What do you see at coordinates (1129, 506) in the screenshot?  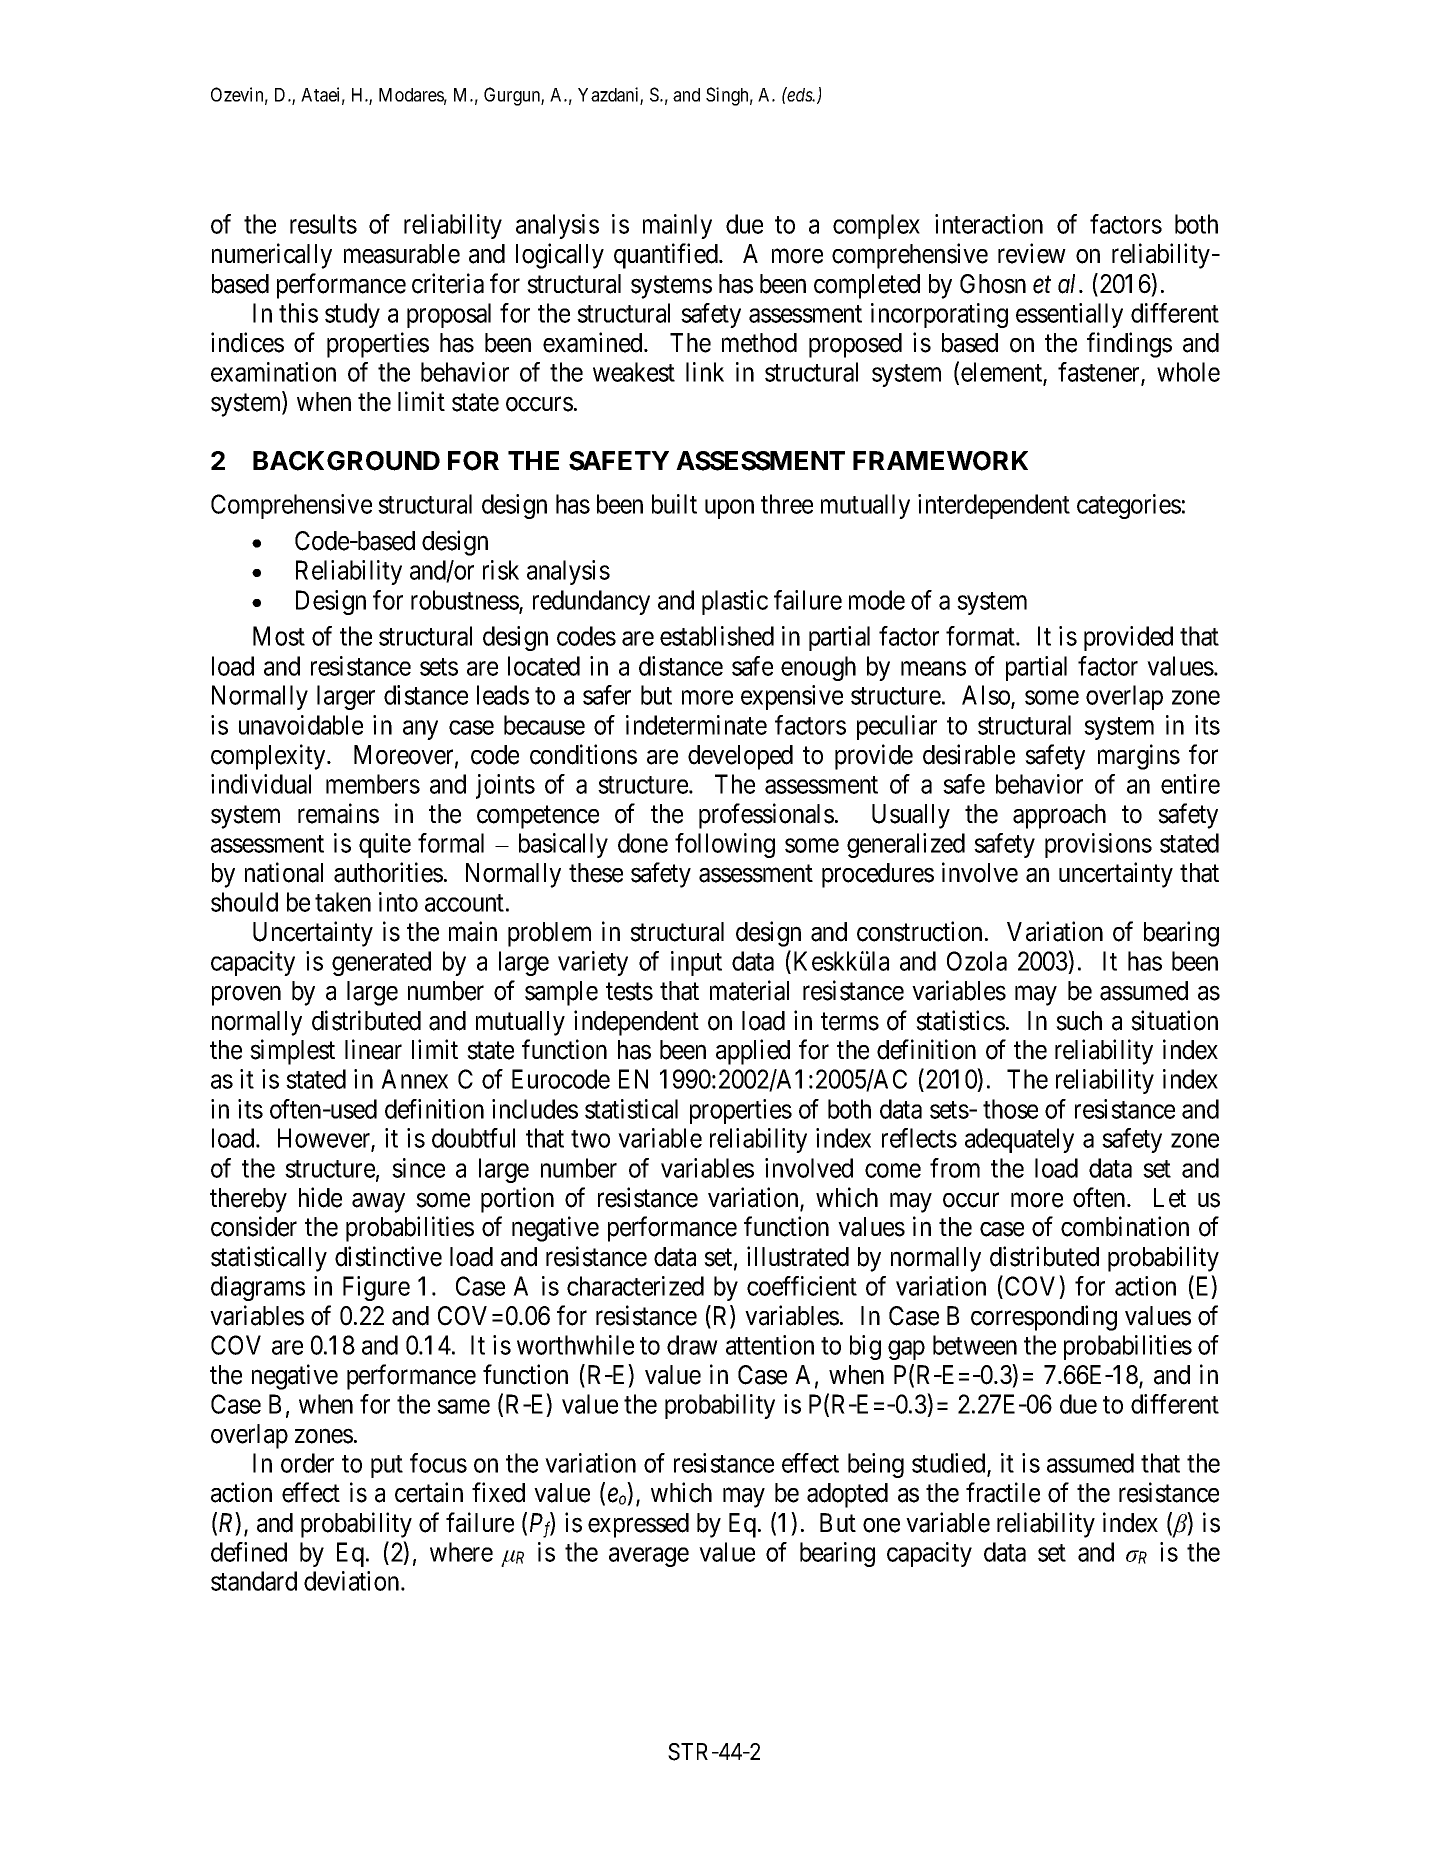 I see `categories` at bounding box center [1129, 506].
